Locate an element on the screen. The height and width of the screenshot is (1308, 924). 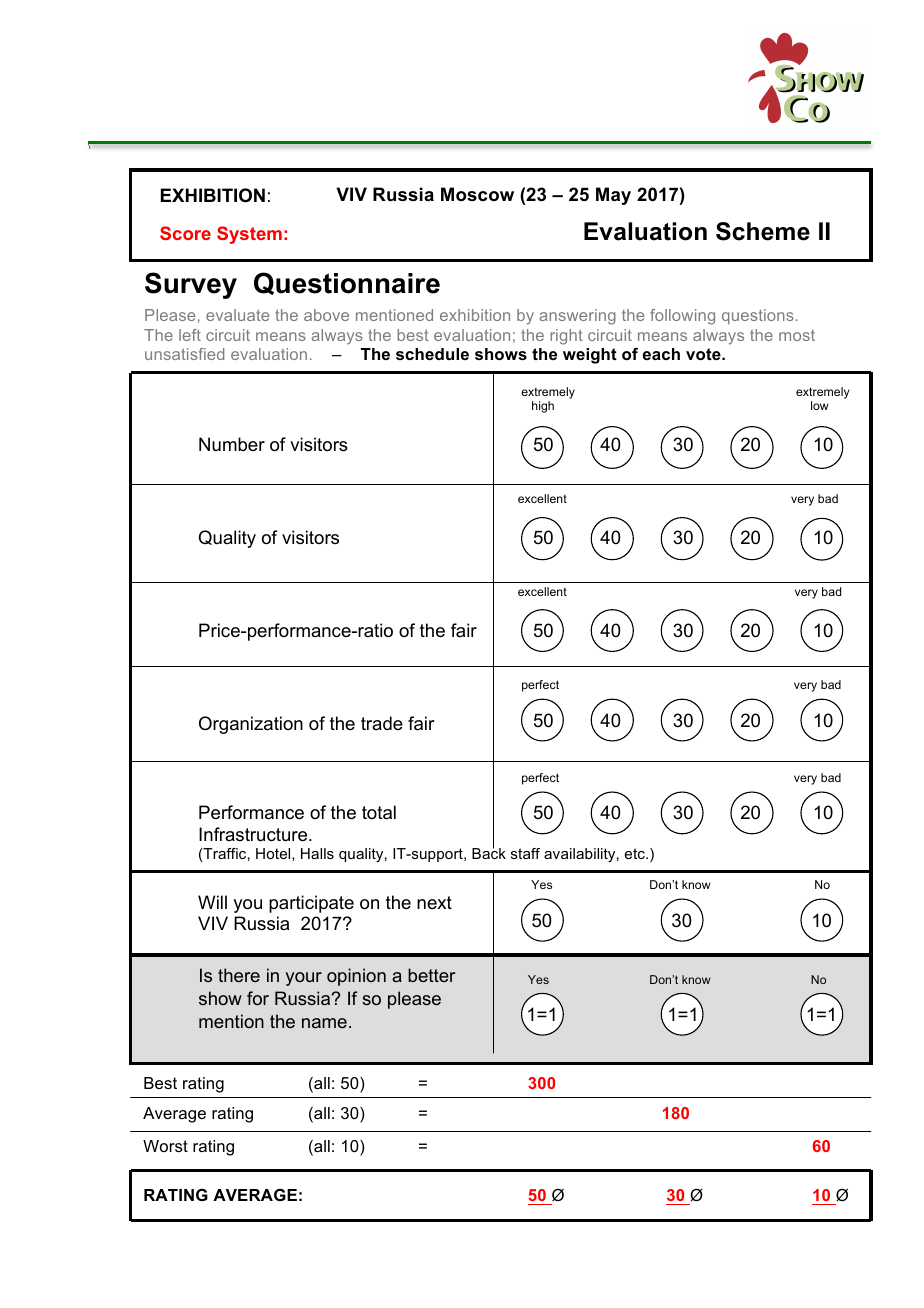
staff is located at coordinates (525, 853).
